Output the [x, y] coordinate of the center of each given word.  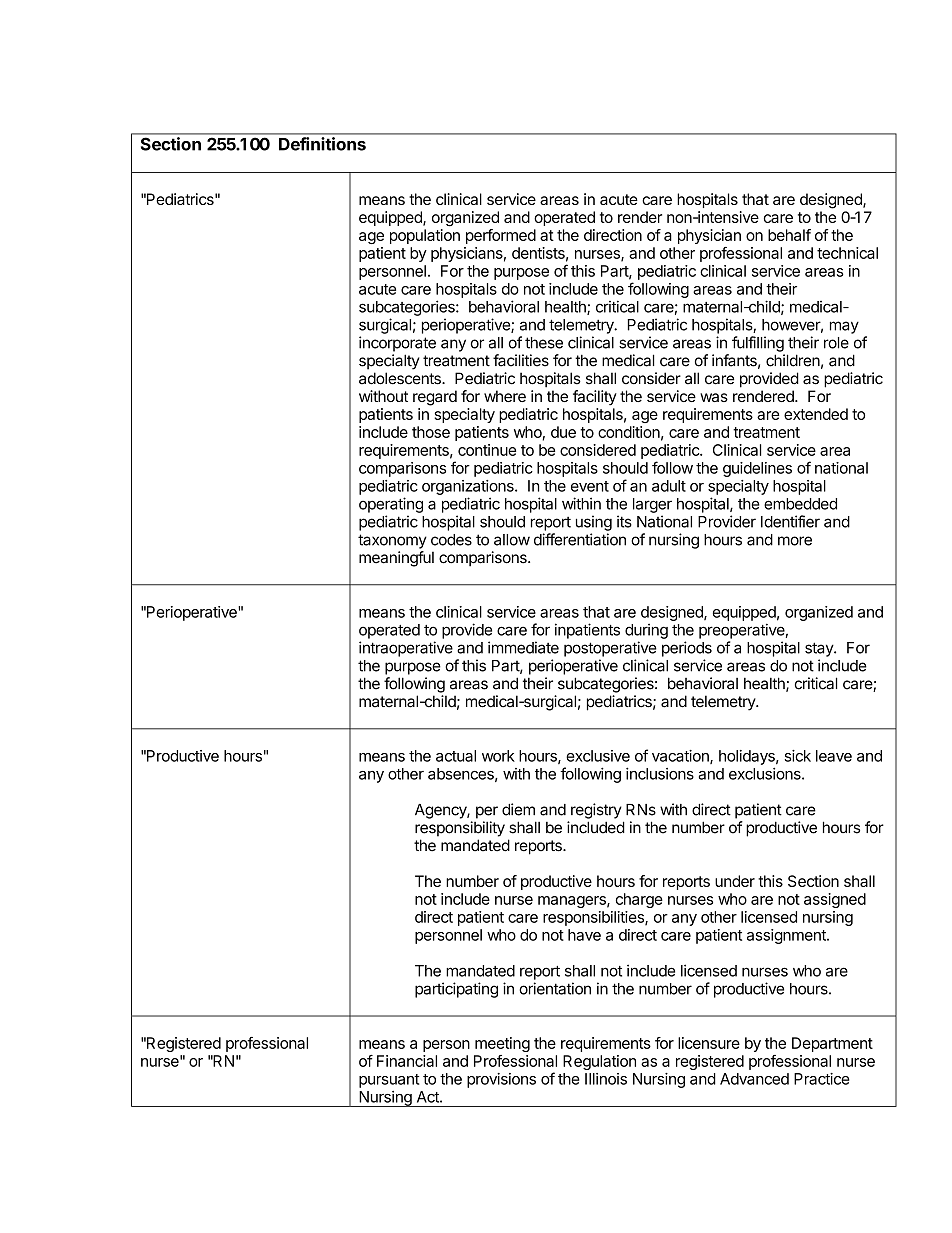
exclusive [598, 756]
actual [456, 756]
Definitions [322, 144]
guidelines [757, 469]
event [590, 486]
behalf [789, 235]
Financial [407, 1061]
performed [501, 236]
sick [798, 756]
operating [391, 505]
